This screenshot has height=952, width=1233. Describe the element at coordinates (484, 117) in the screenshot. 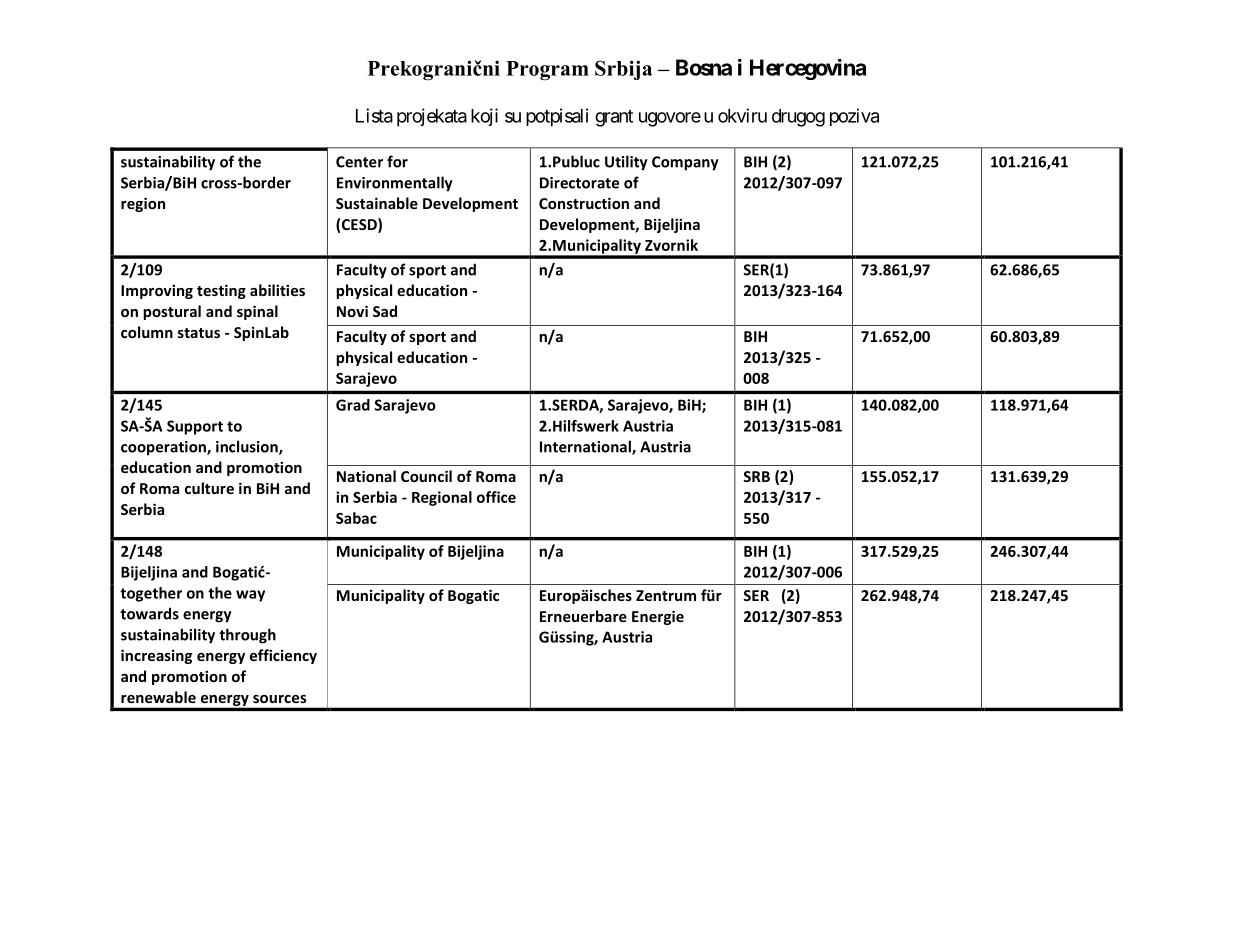

I see `koji` at that location.
